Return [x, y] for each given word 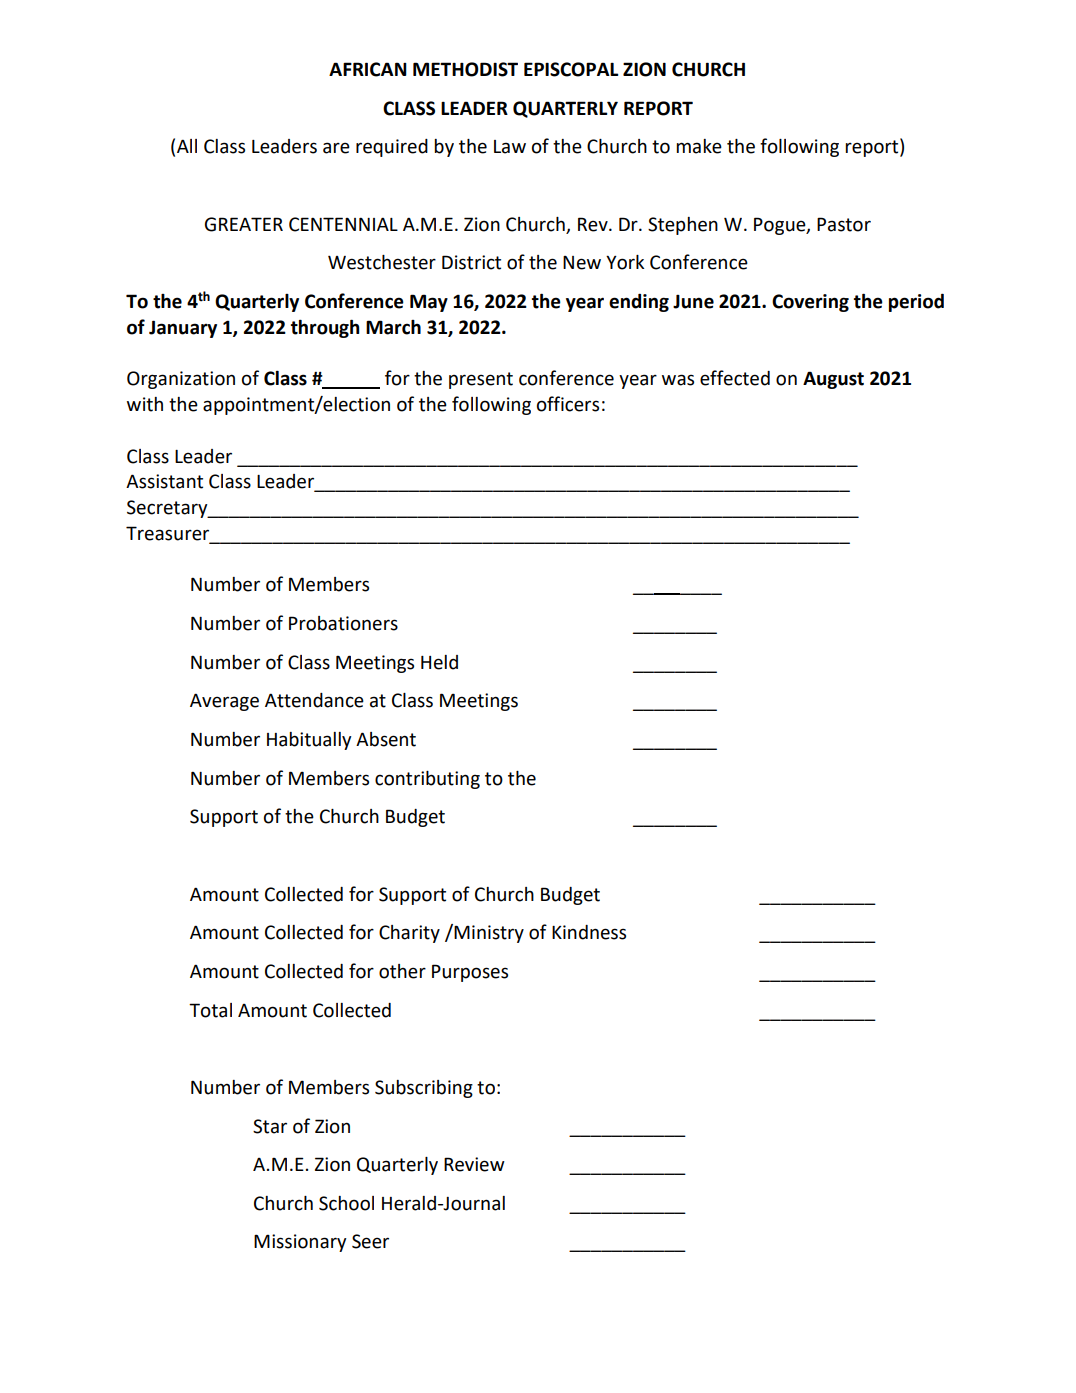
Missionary [300, 1243]
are [336, 148]
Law [510, 147]
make [699, 146]
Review [474, 1164]
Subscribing [424, 1089]
